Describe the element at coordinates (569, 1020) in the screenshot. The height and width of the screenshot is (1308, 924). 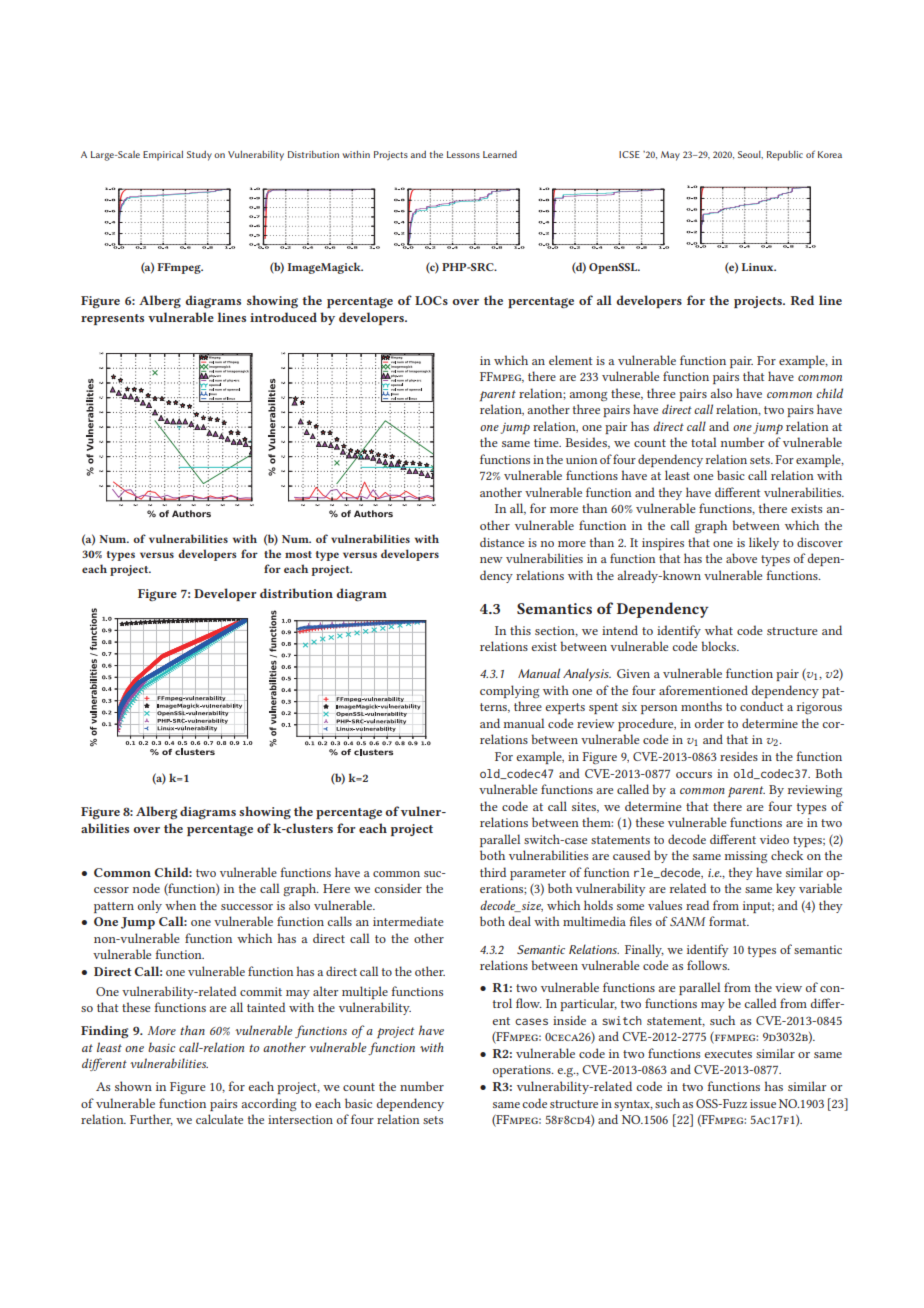
I see `inside` at that location.
